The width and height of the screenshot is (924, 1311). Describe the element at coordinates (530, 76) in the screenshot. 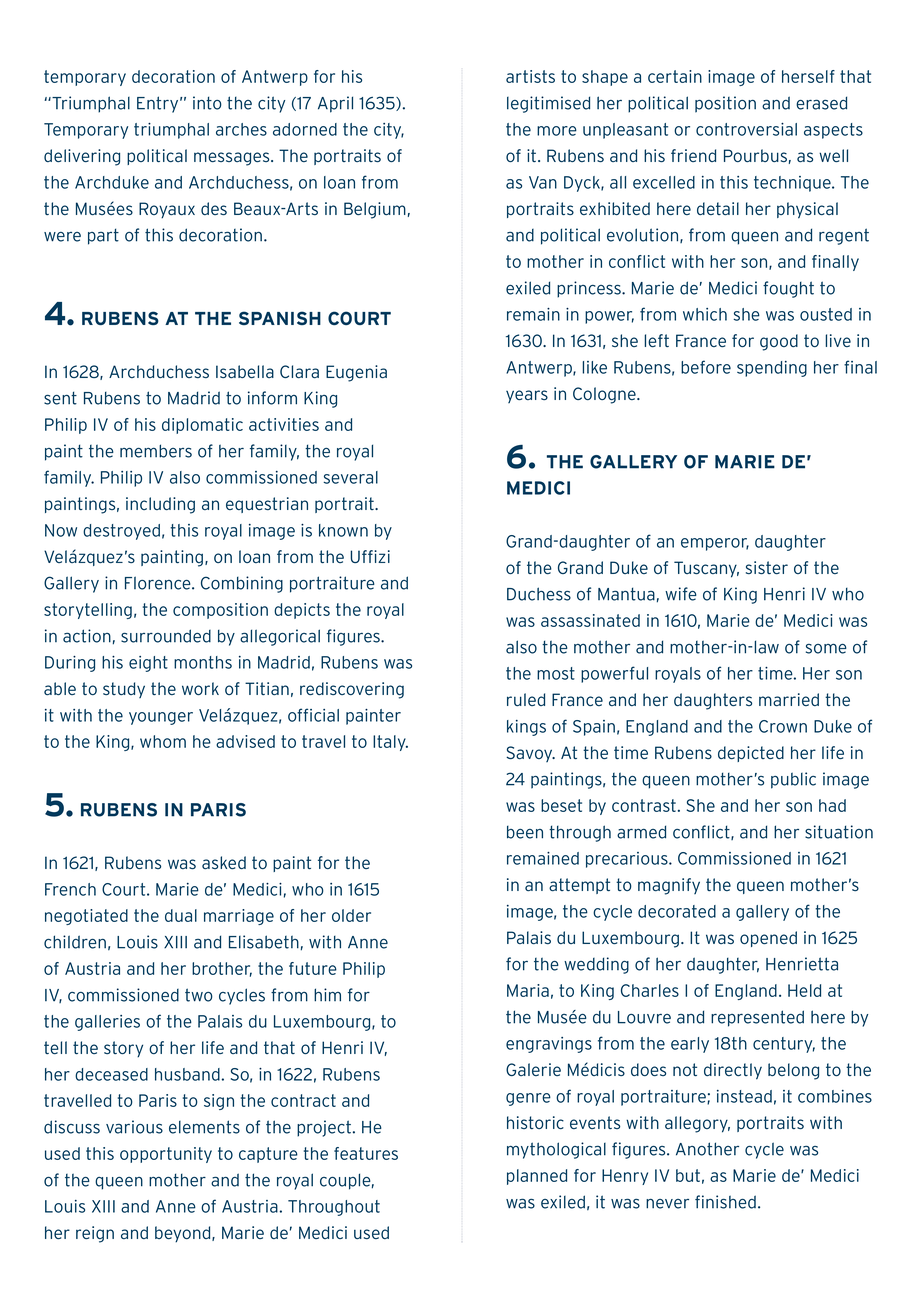

I see `artists` at that location.
